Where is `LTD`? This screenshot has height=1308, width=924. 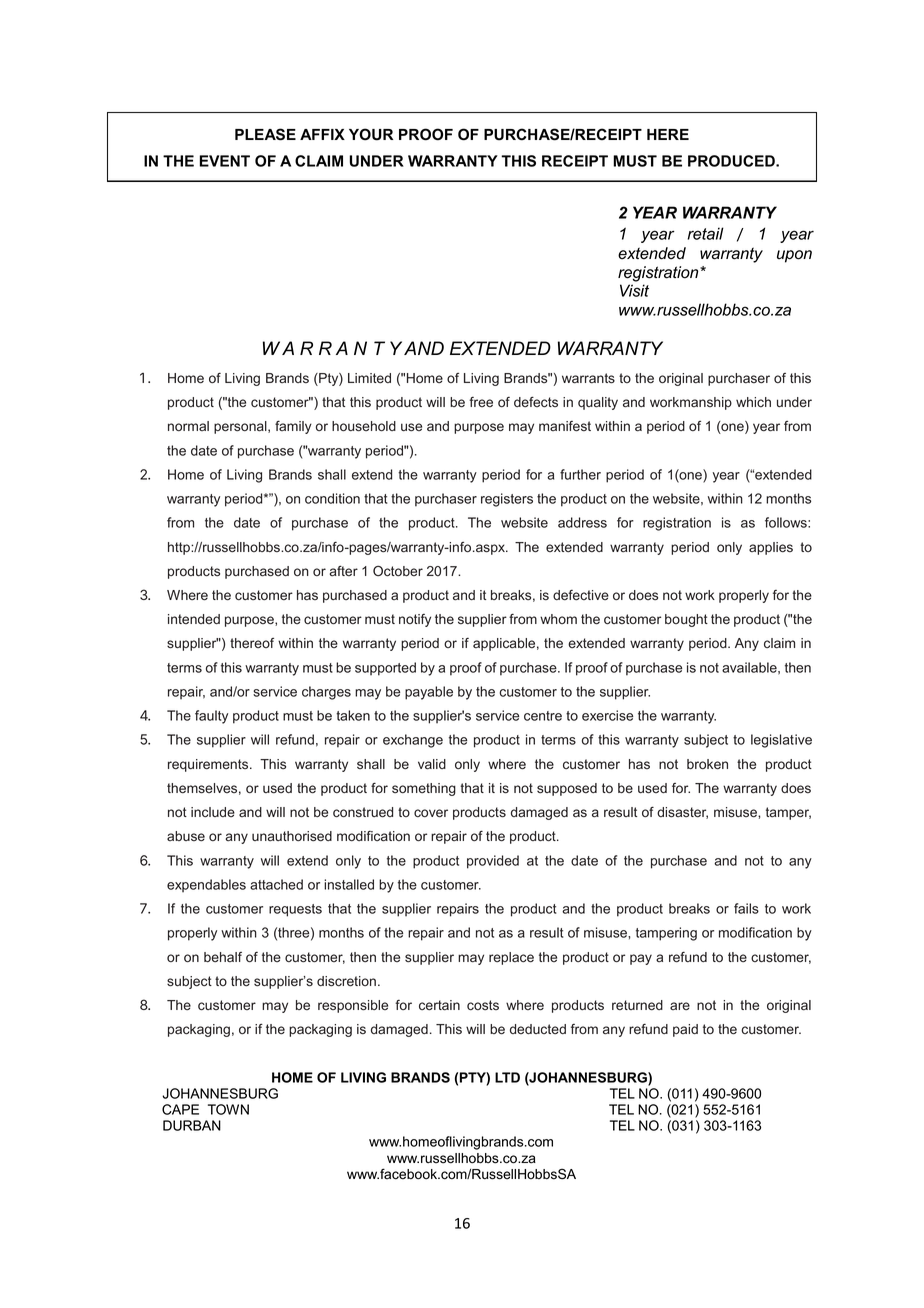 LTD is located at coordinates (507, 1077).
